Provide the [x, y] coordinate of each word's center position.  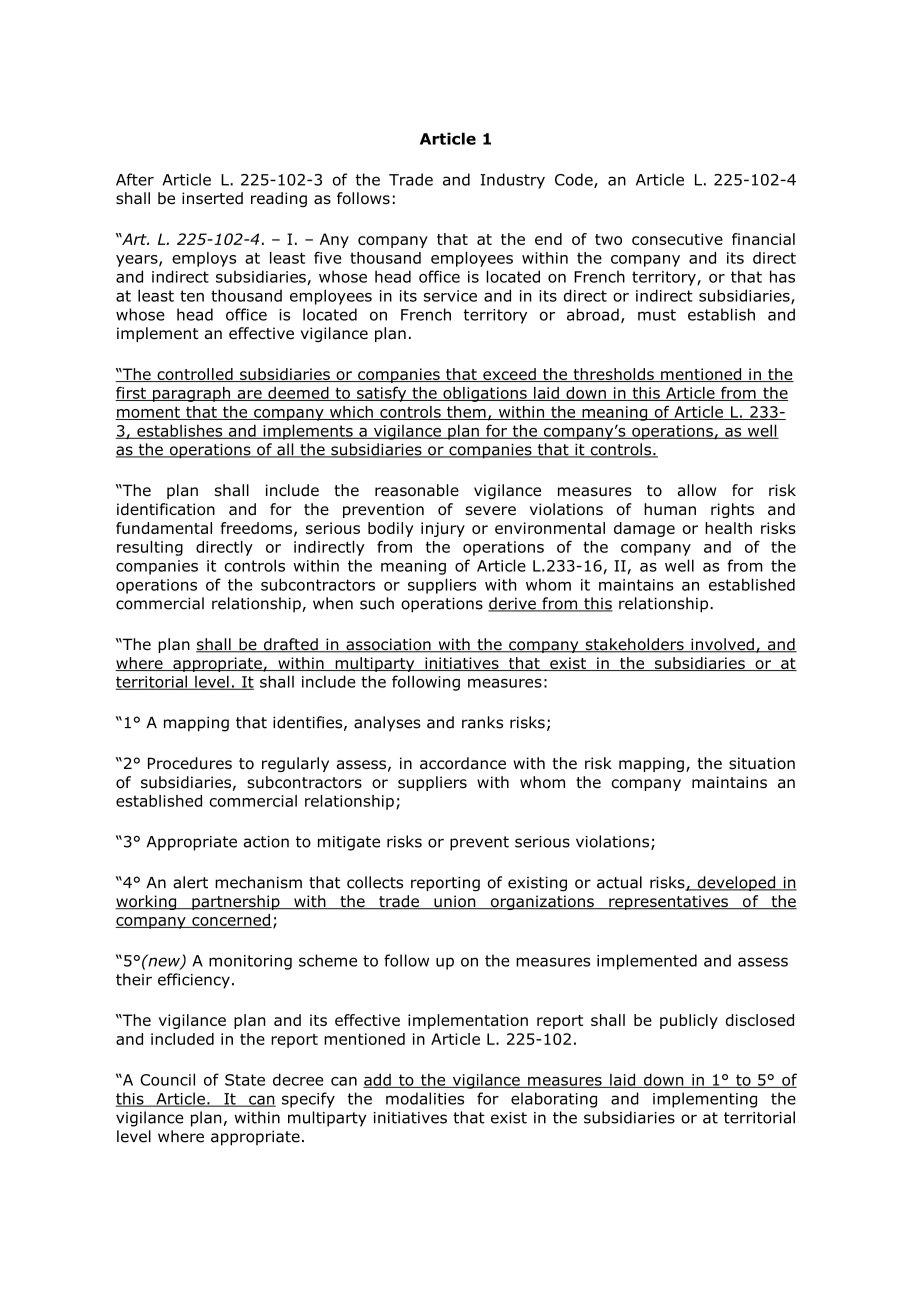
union [455, 902]
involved [722, 645]
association [388, 645]
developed [736, 883]
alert [190, 882]
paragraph [192, 394]
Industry [512, 181]
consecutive [677, 239]
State [245, 1080]
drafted [290, 645]
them [466, 413]
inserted [212, 198]
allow [696, 490]
